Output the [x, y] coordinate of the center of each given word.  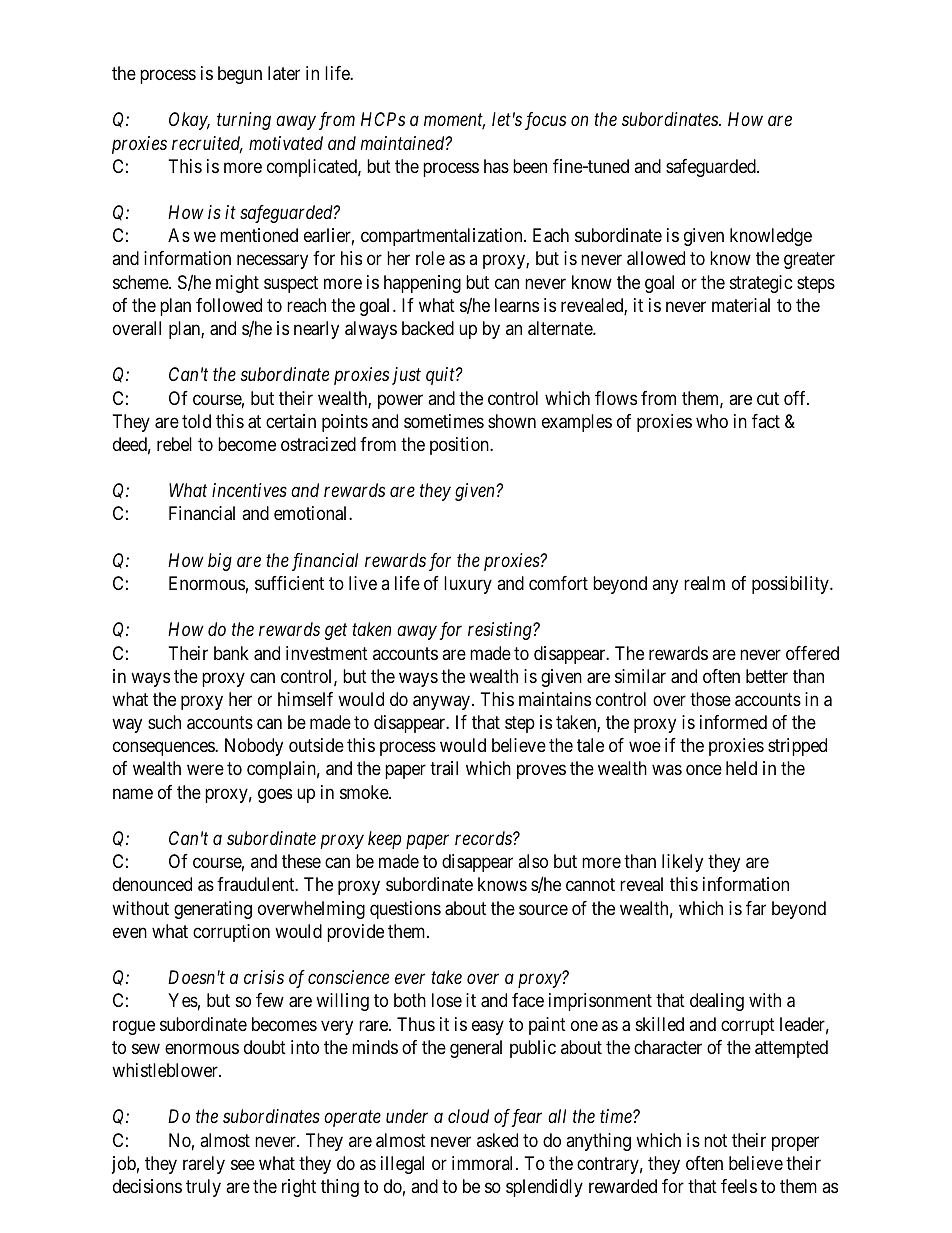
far [756, 908]
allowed [656, 258]
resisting [501, 631]
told [196, 421]
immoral [484, 1163]
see [243, 1164]
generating [213, 910]
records [484, 838]
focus [545, 121]
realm [704, 583]
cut [768, 398]
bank [231, 653]
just [406, 376]
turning [244, 121]
